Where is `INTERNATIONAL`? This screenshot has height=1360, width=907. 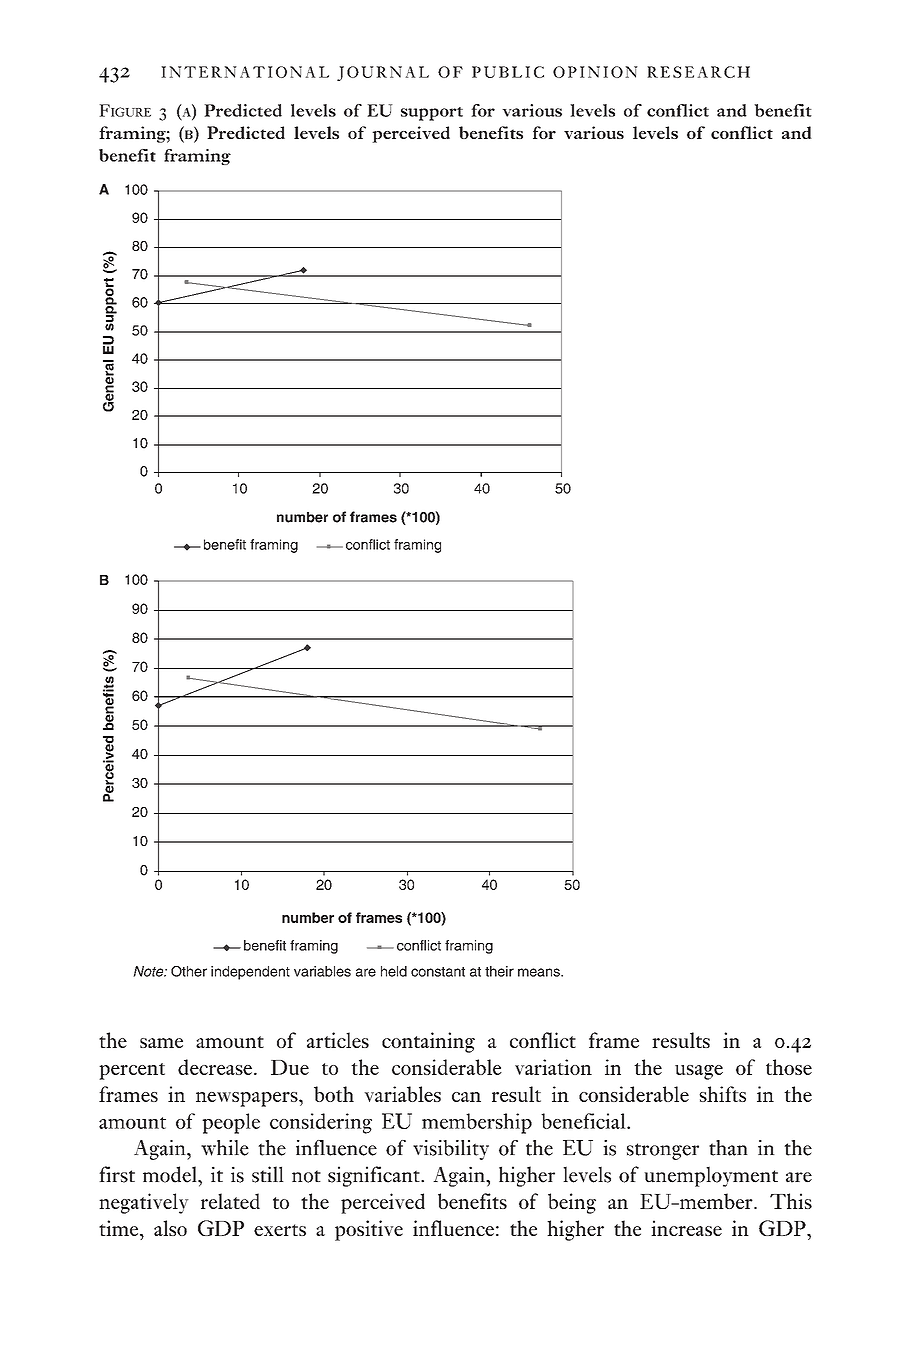 INTERNATIONAL is located at coordinates (245, 72).
